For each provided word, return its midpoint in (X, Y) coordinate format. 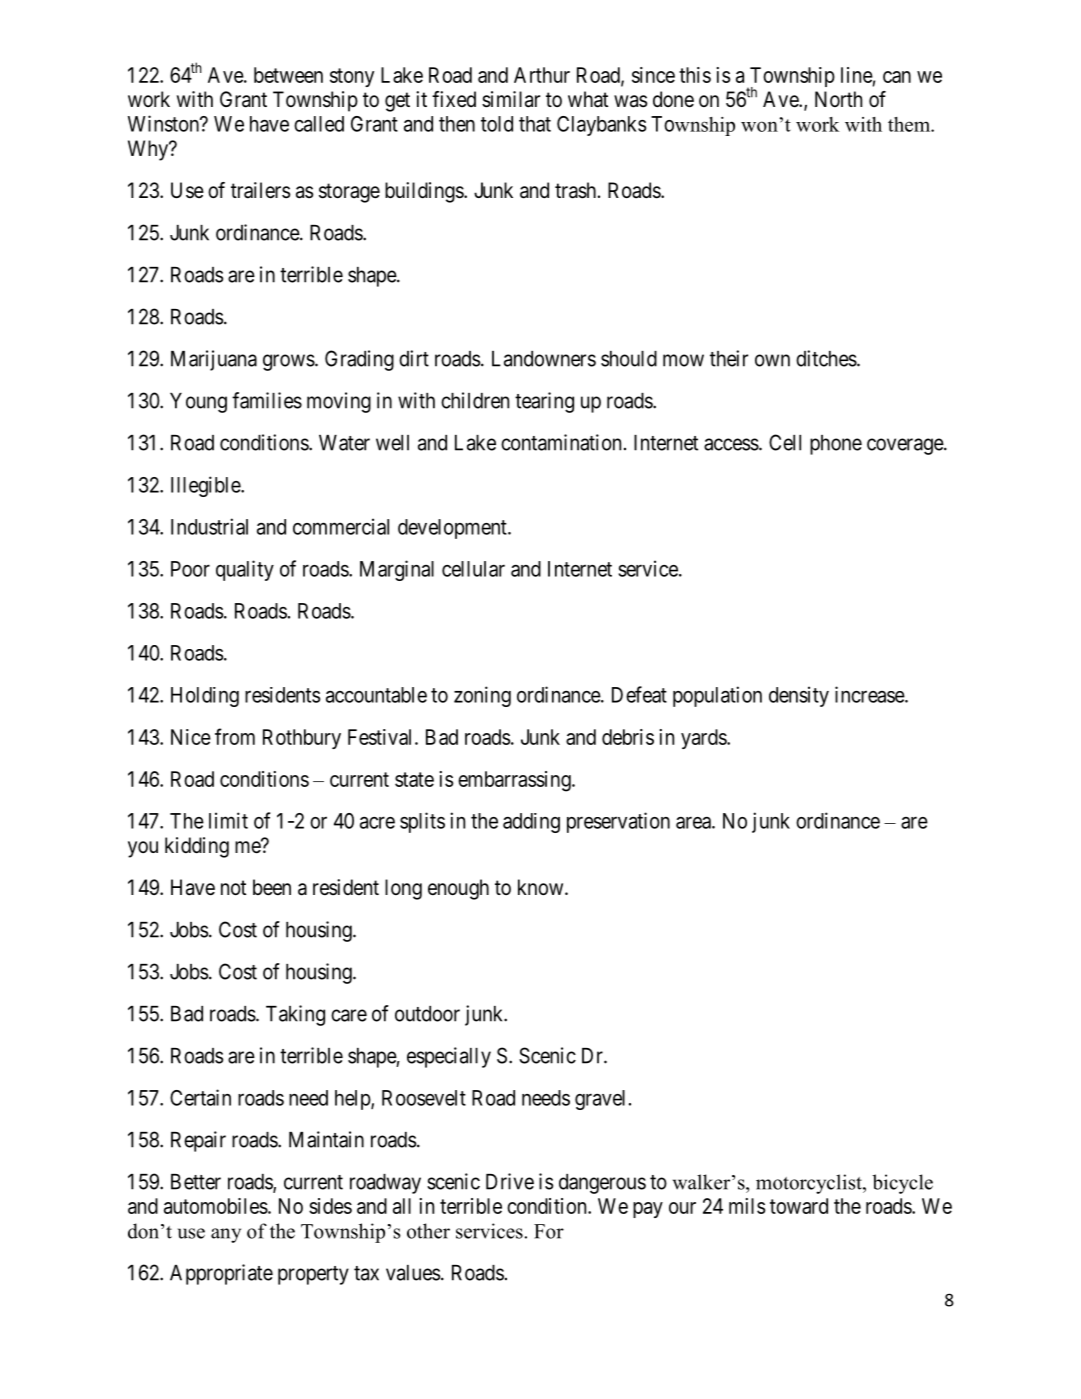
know (542, 887)
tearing (544, 402)
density (799, 696)
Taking (295, 1015)
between (288, 75)
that (535, 124)
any (226, 1235)
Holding (205, 697)
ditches (826, 358)
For (549, 1231)
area (694, 823)
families (267, 400)
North (838, 99)
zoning (482, 696)
